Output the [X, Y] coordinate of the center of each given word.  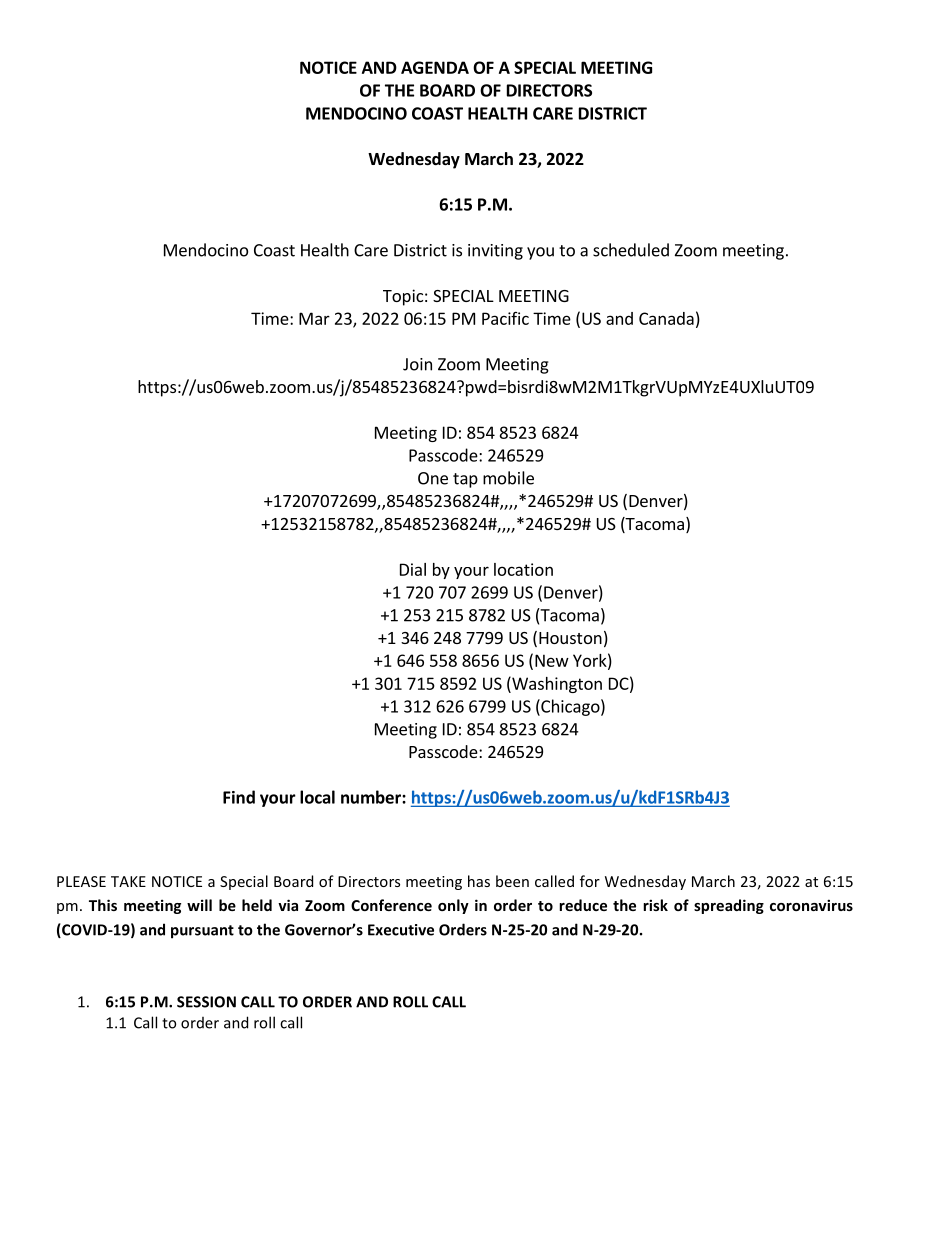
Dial [413, 569]
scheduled [631, 250]
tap [465, 480]
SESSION [206, 1002]
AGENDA [435, 67]
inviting [495, 252]
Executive [401, 930]
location [523, 569]
